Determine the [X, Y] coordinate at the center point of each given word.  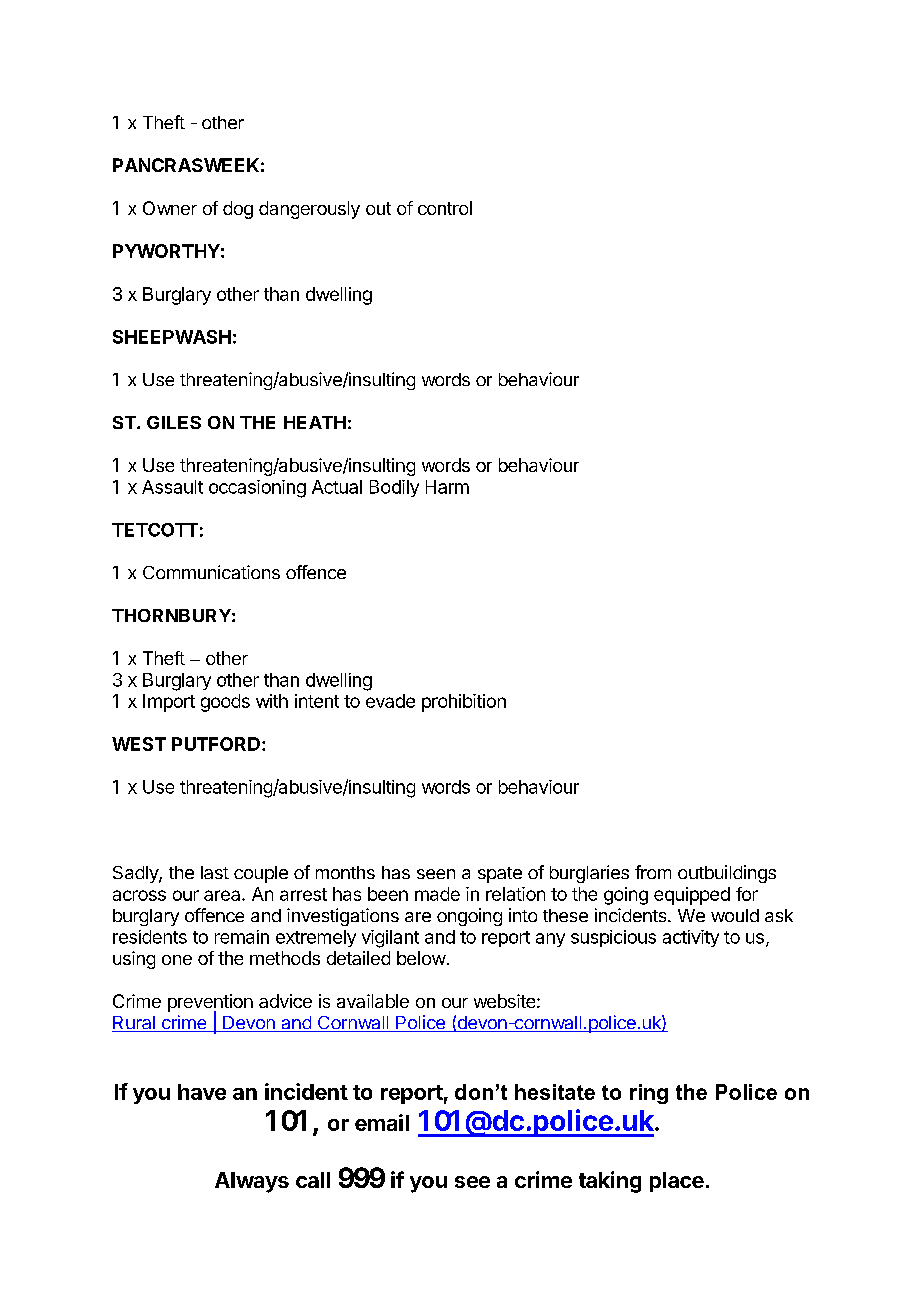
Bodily [394, 488]
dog [238, 210]
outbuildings [727, 874]
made [437, 894]
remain [242, 937]
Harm [447, 487]
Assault [172, 487]
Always [252, 1182]
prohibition [464, 703]
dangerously [309, 210]
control [445, 208]
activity [691, 938]
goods [225, 703]
